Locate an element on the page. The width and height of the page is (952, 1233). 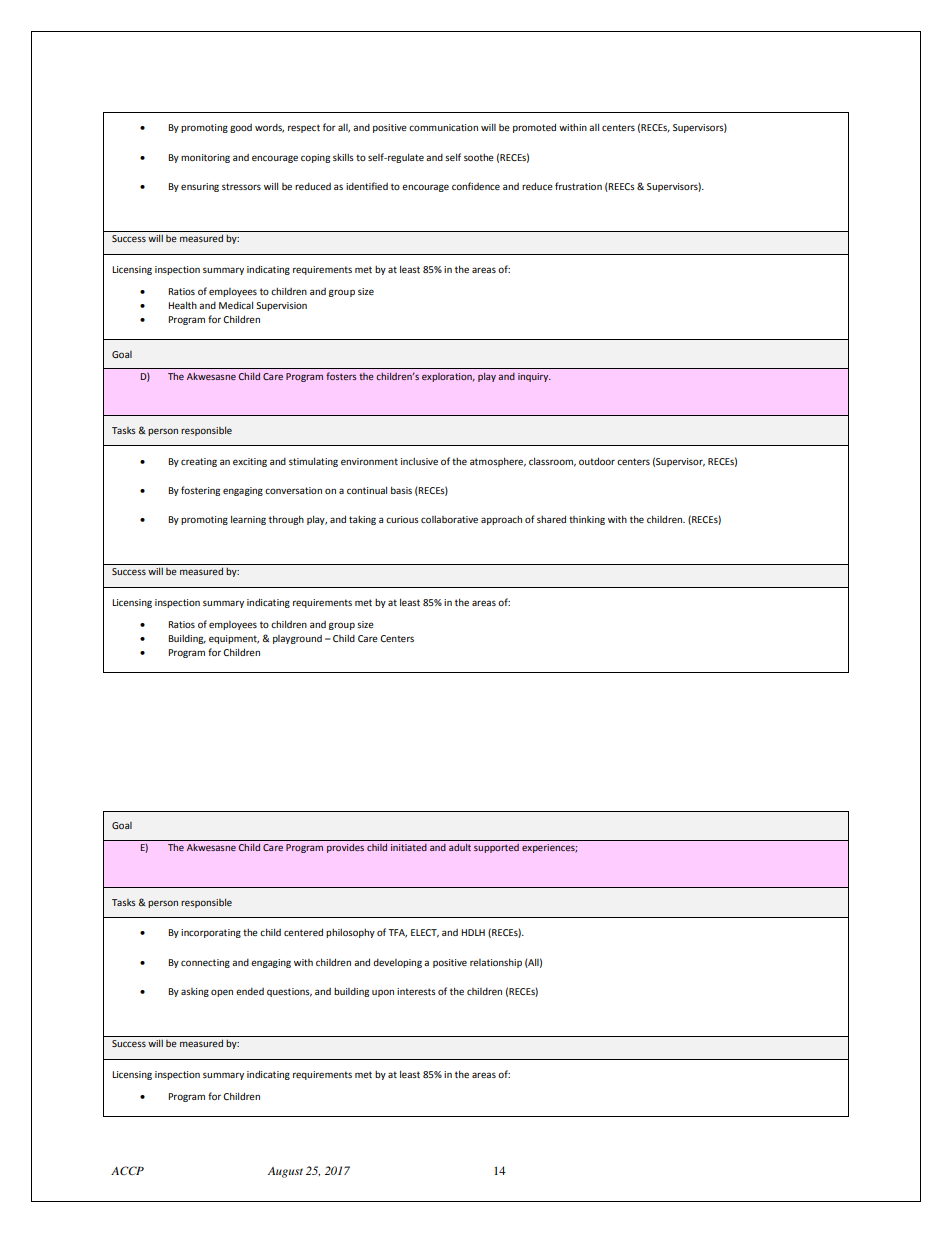
supported is located at coordinates (496, 848).
